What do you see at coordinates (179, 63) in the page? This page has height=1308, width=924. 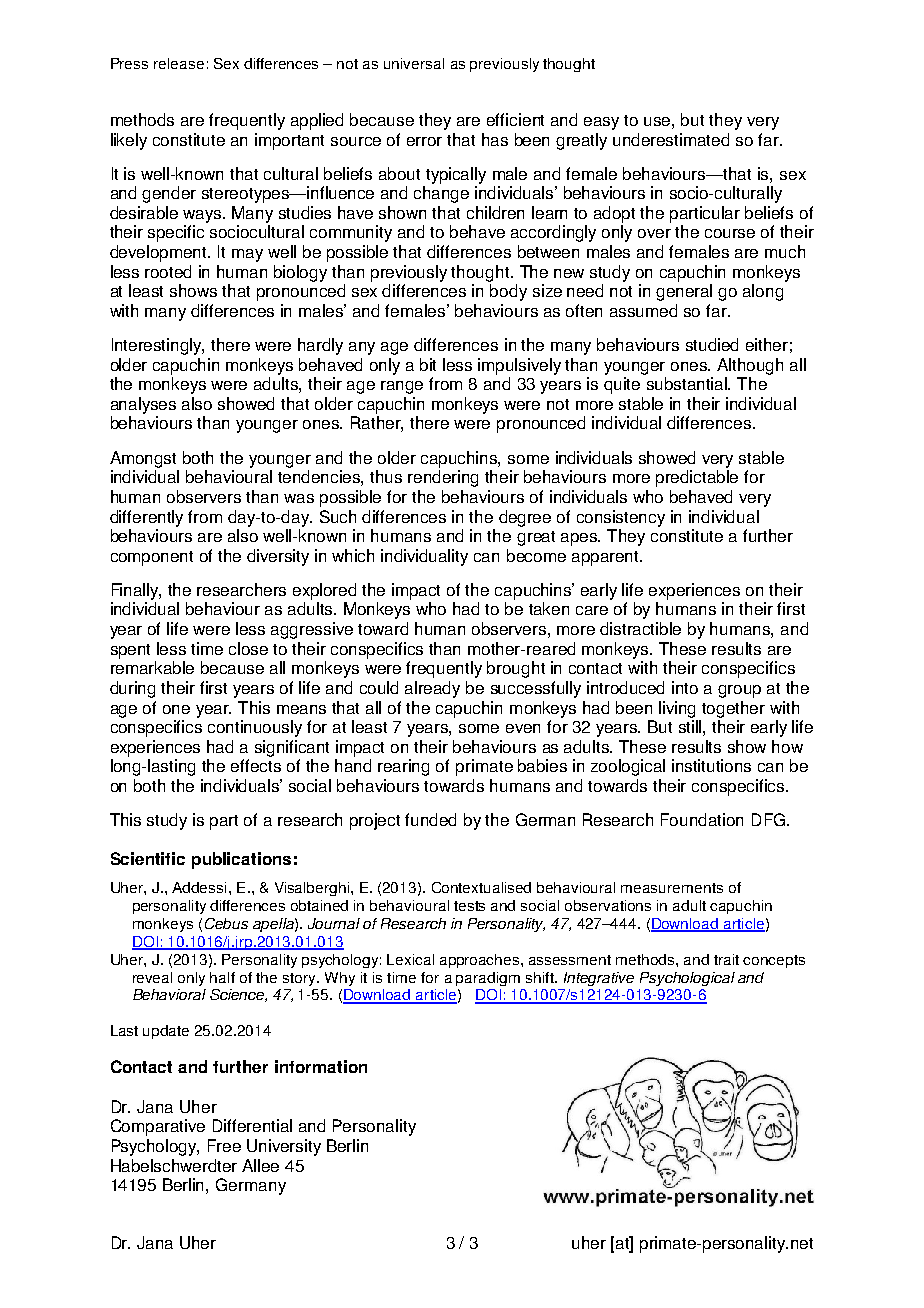 I see `release` at bounding box center [179, 63].
